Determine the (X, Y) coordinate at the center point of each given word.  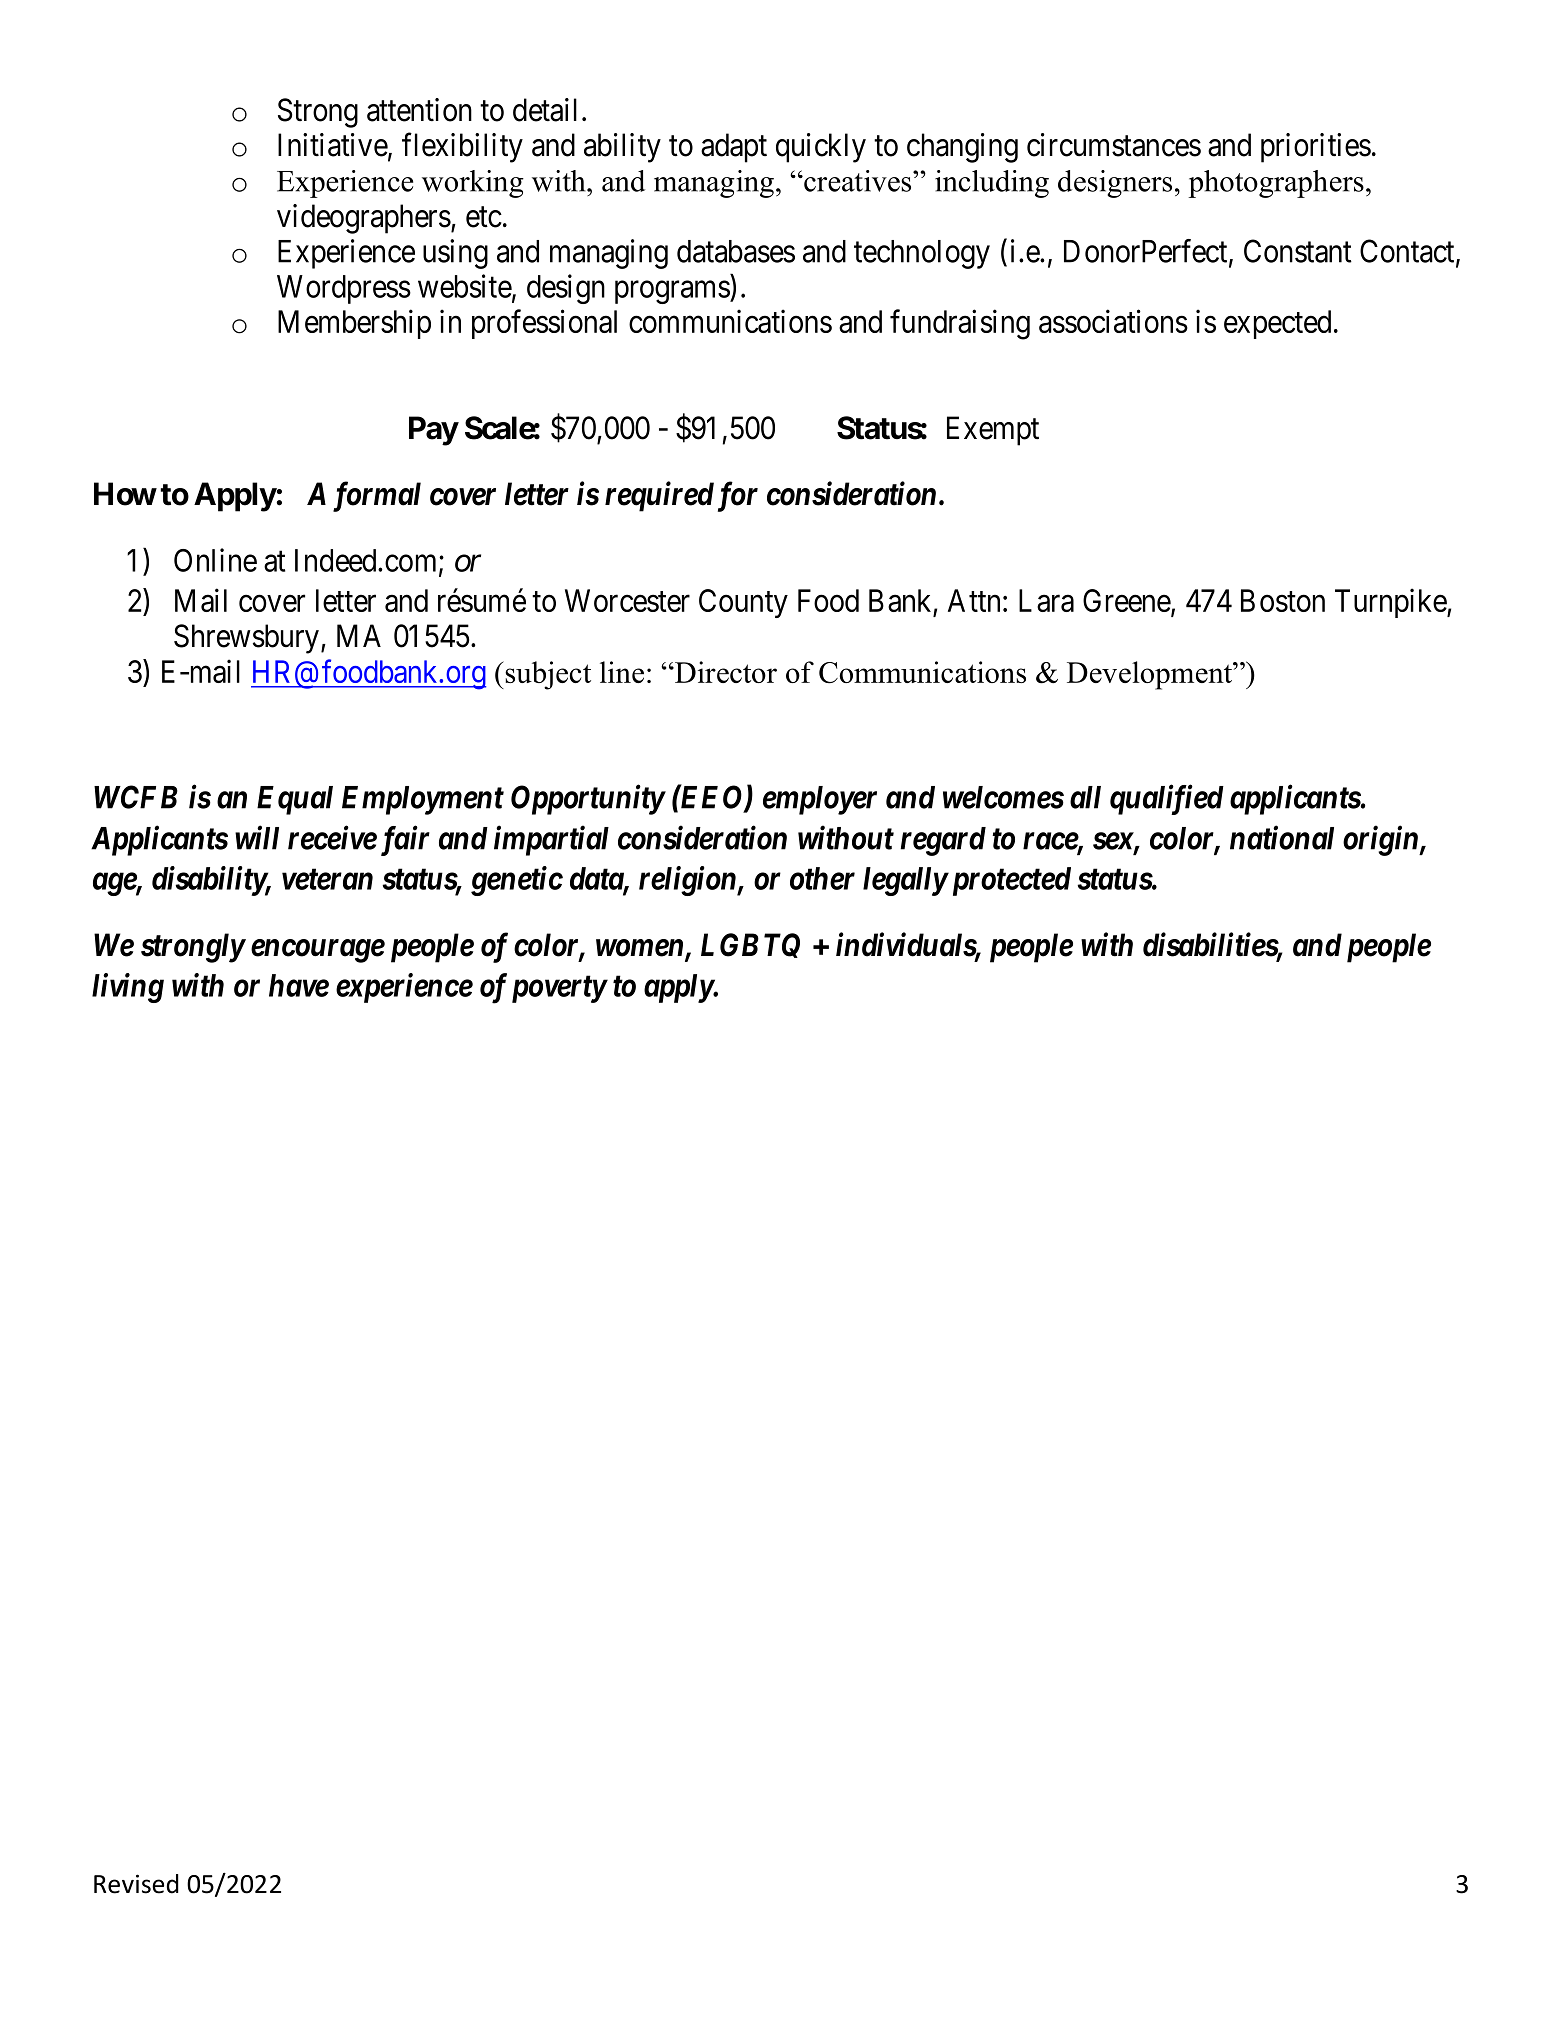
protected (1009, 881)
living (128, 988)
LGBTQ (750, 945)
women (641, 949)
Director (725, 672)
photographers (1276, 184)
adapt (734, 148)
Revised (136, 1884)
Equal (295, 800)
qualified (1167, 799)
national (1282, 837)
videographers (364, 219)
